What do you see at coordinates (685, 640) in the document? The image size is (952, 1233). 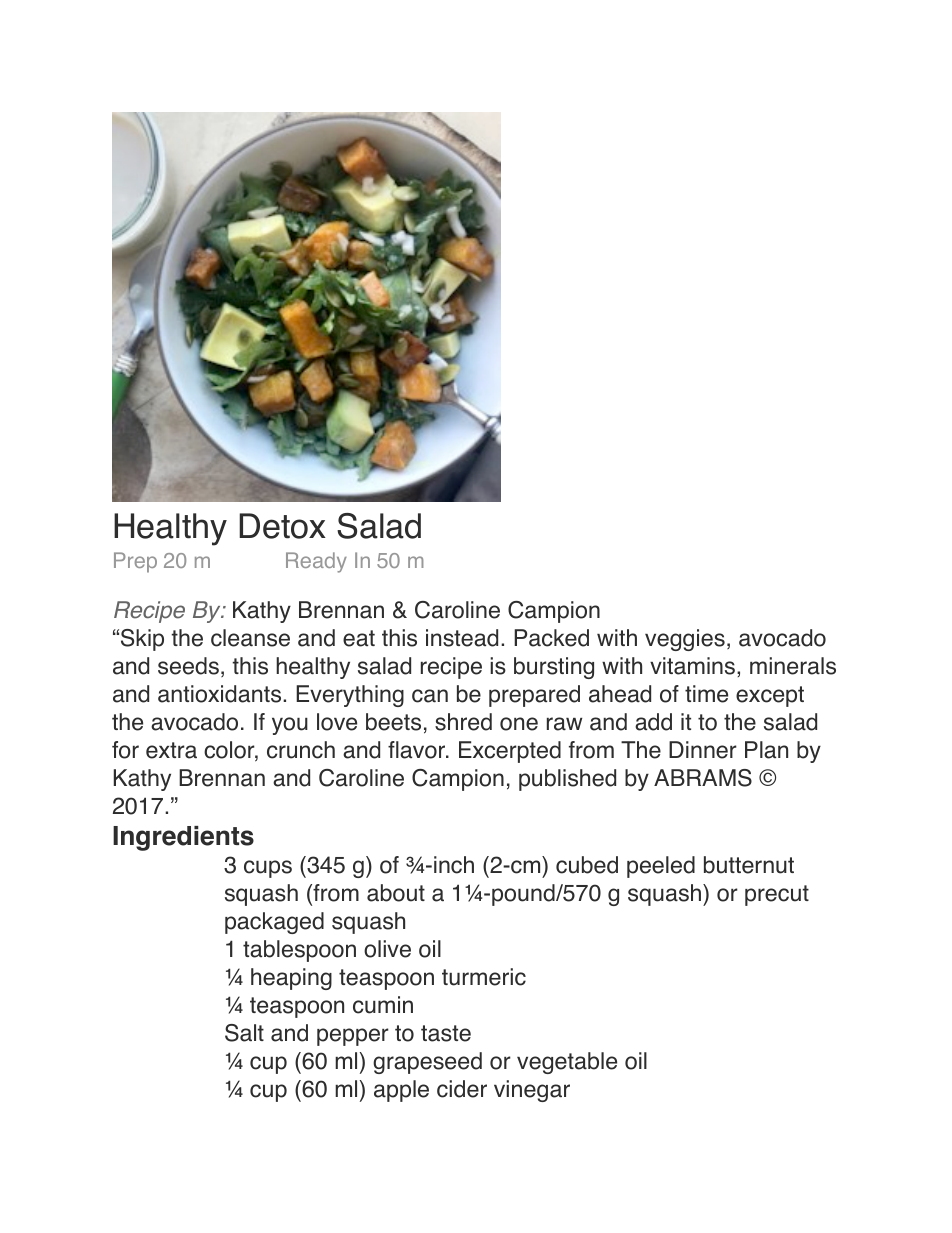 I see `veggies` at bounding box center [685, 640].
